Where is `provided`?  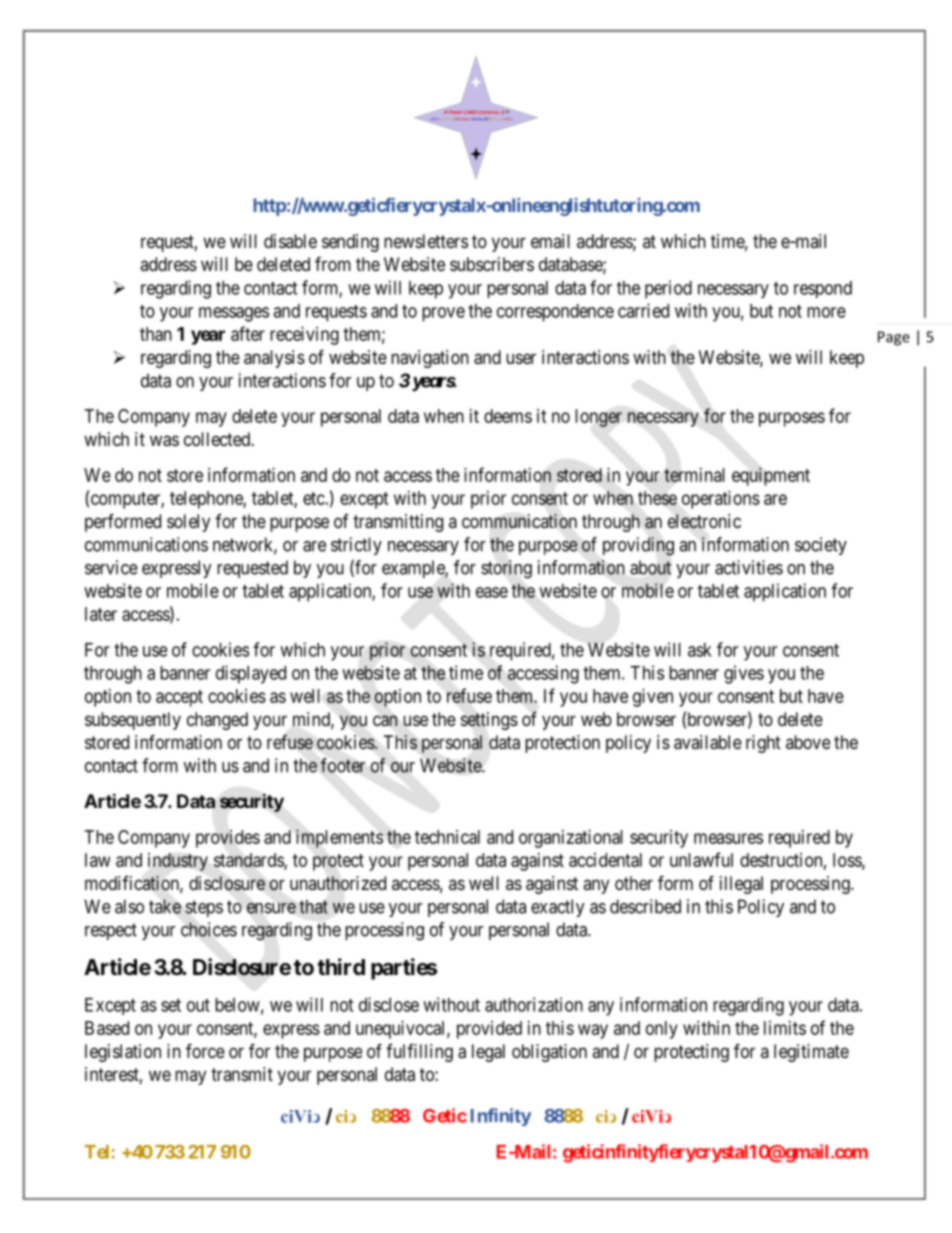
provided is located at coordinates (489, 1030).
